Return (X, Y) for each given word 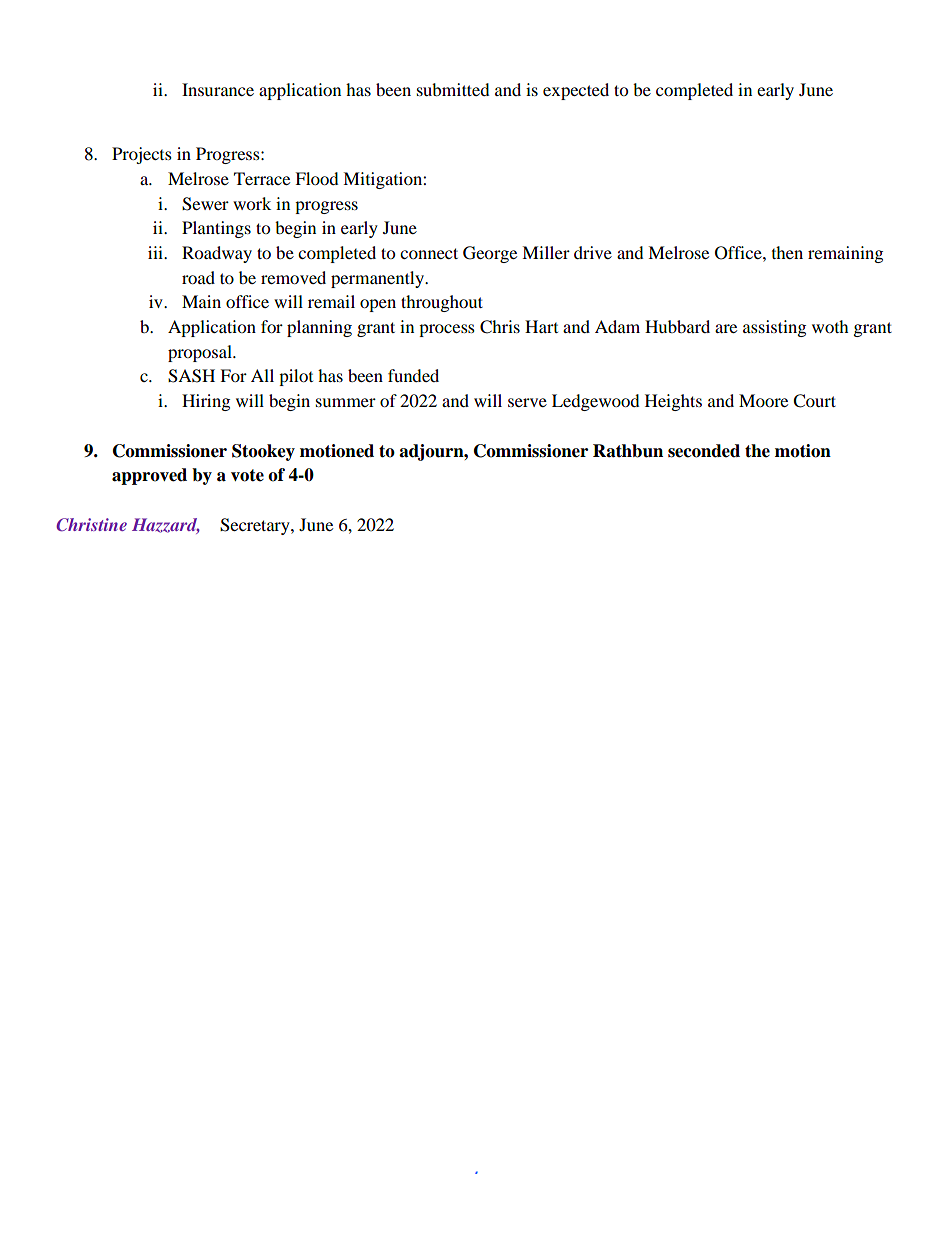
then (787, 252)
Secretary (256, 526)
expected (576, 91)
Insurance (218, 89)
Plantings (216, 229)
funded (413, 375)
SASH (191, 376)
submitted (453, 89)
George (490, 254)
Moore (763, 400)
